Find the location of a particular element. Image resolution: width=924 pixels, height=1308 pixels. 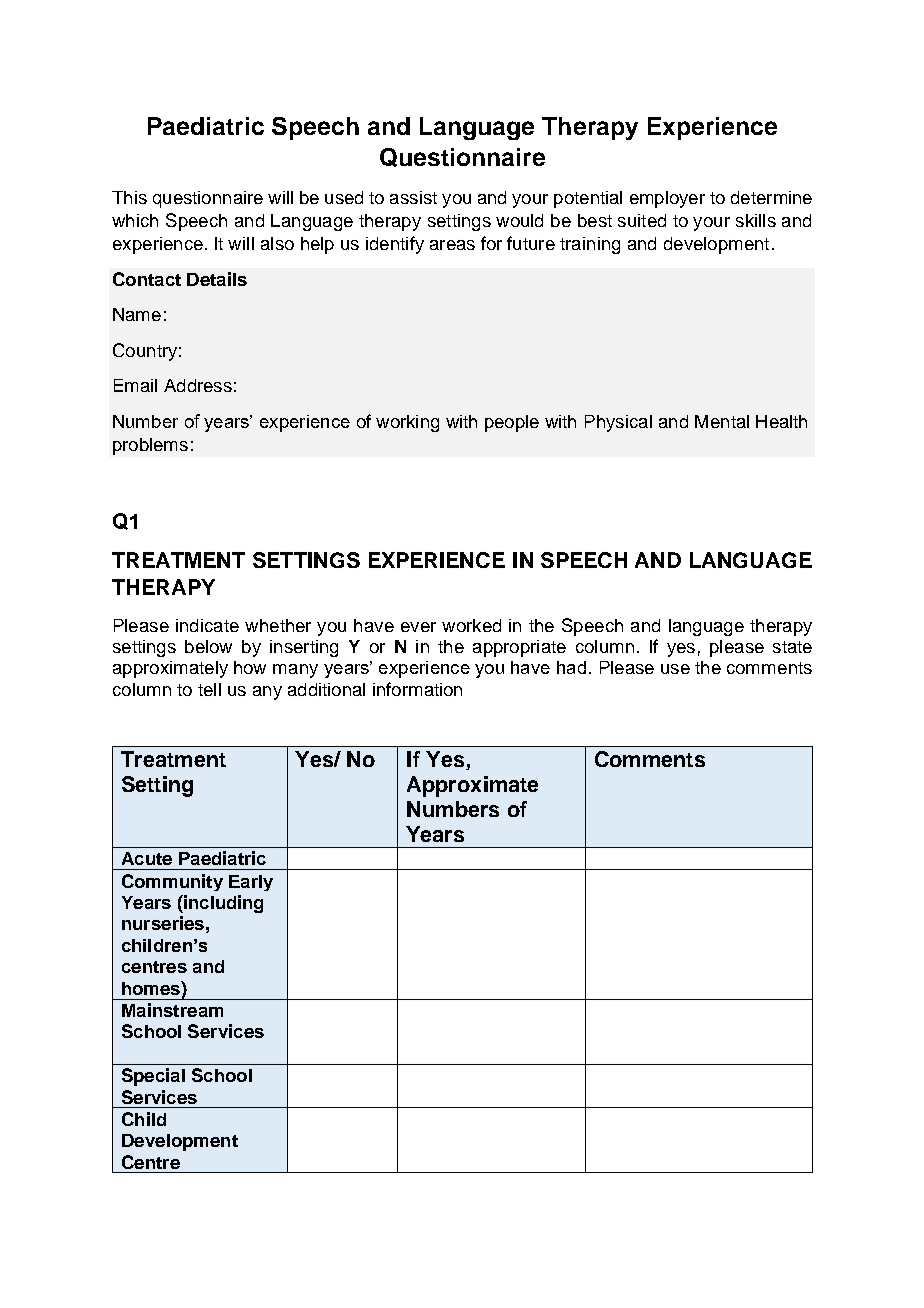

which is located at coordinates (135, 220).
